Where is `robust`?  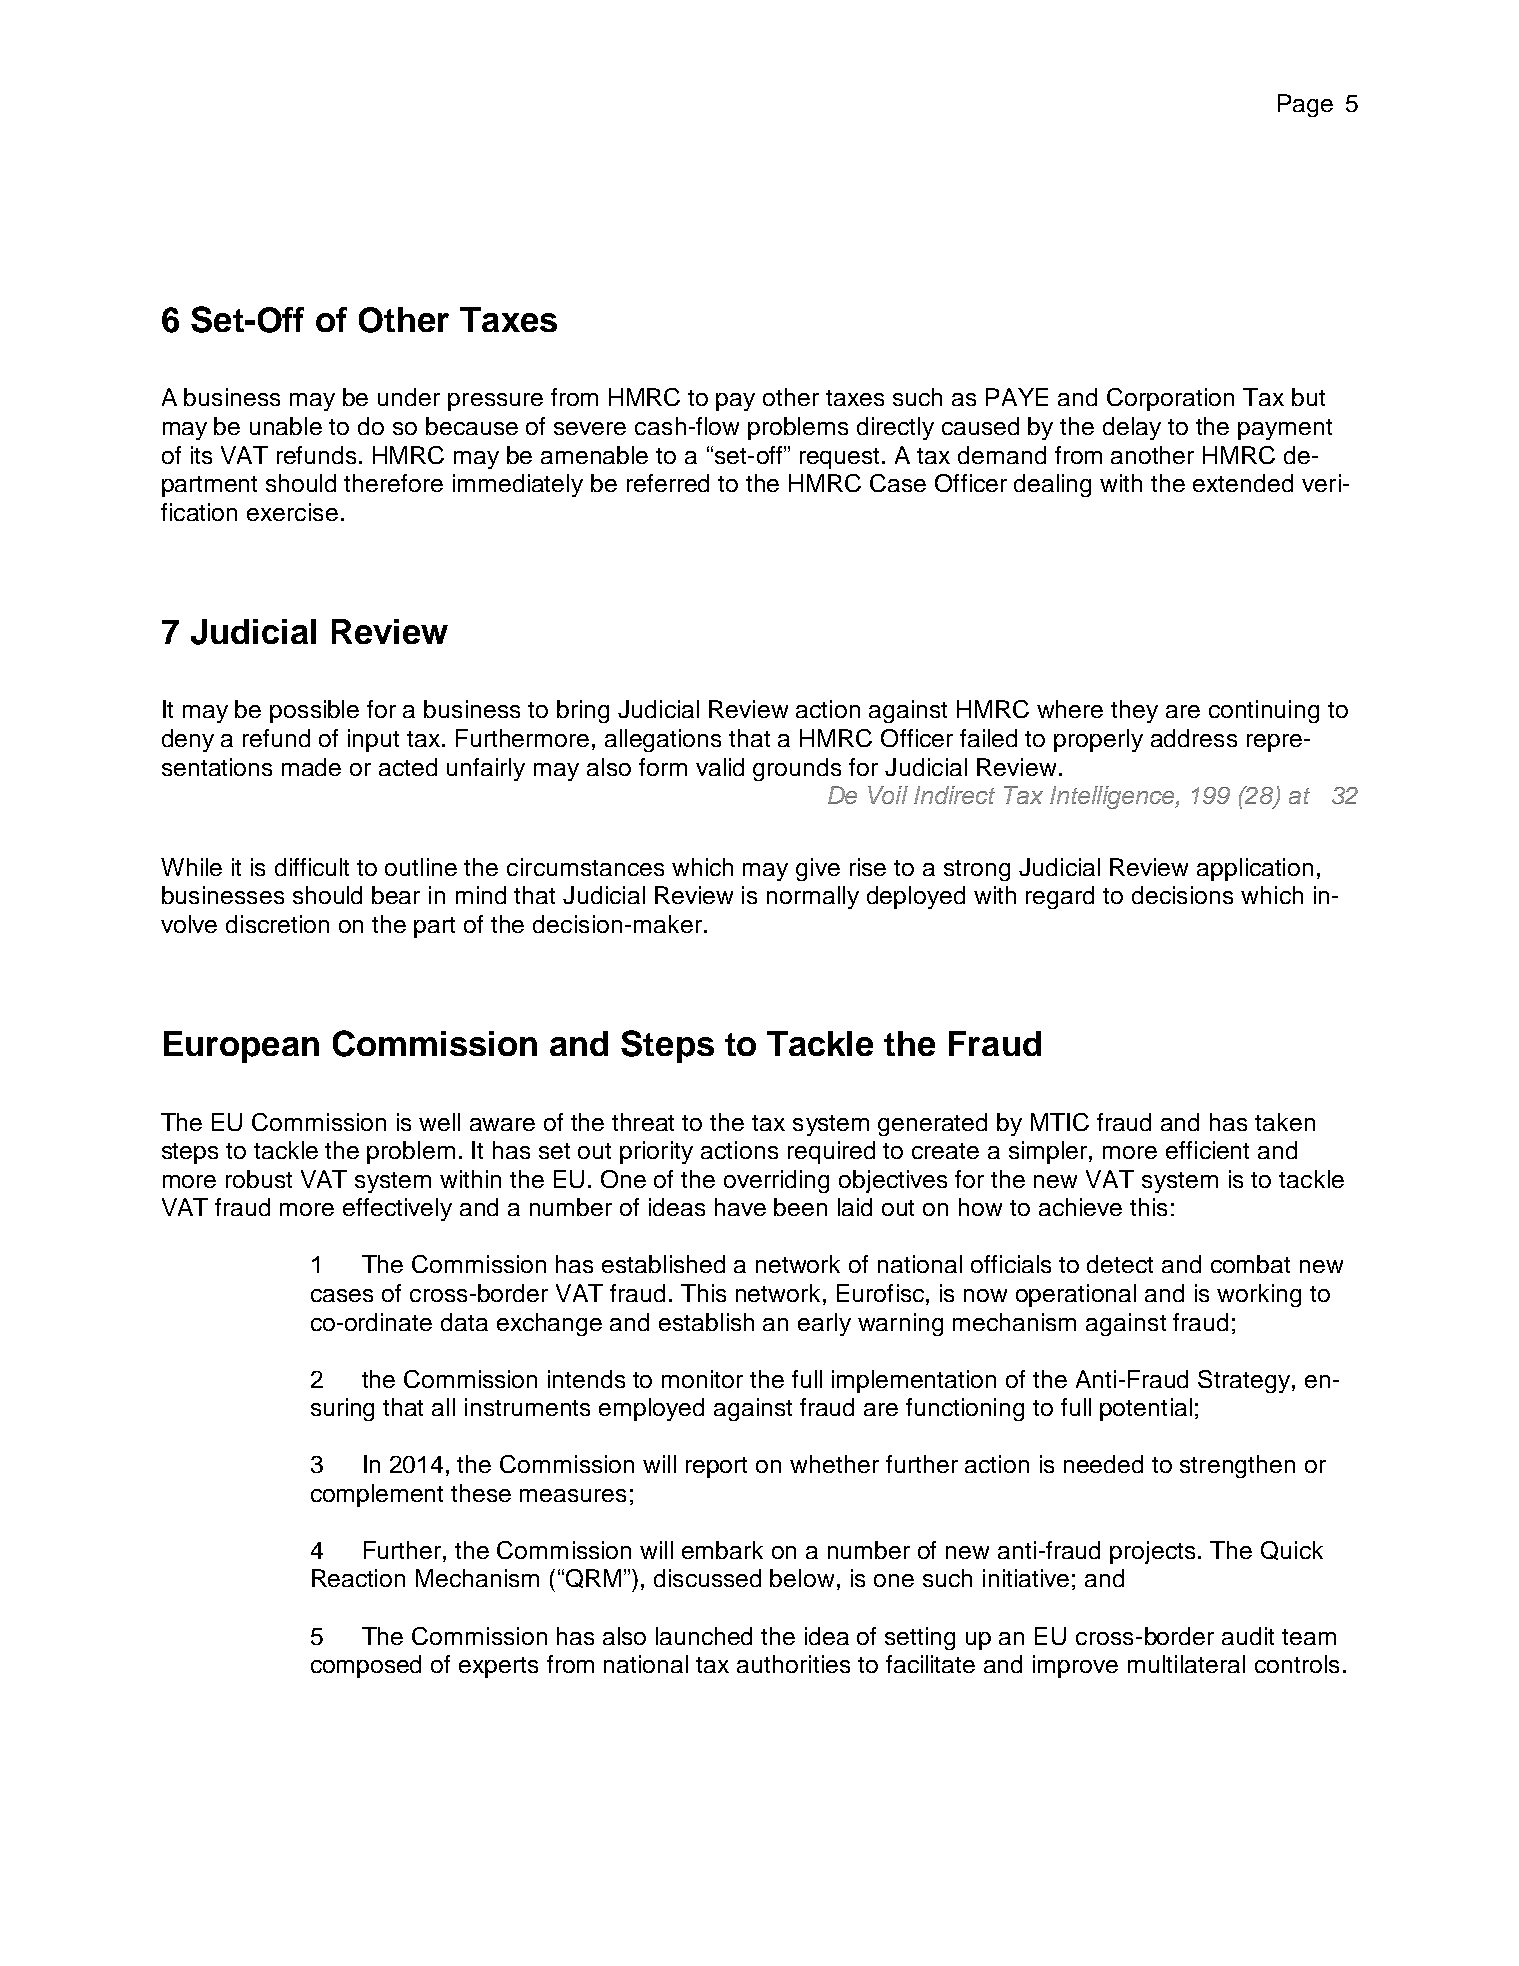
robust is located at coordinates (259, 1179).
